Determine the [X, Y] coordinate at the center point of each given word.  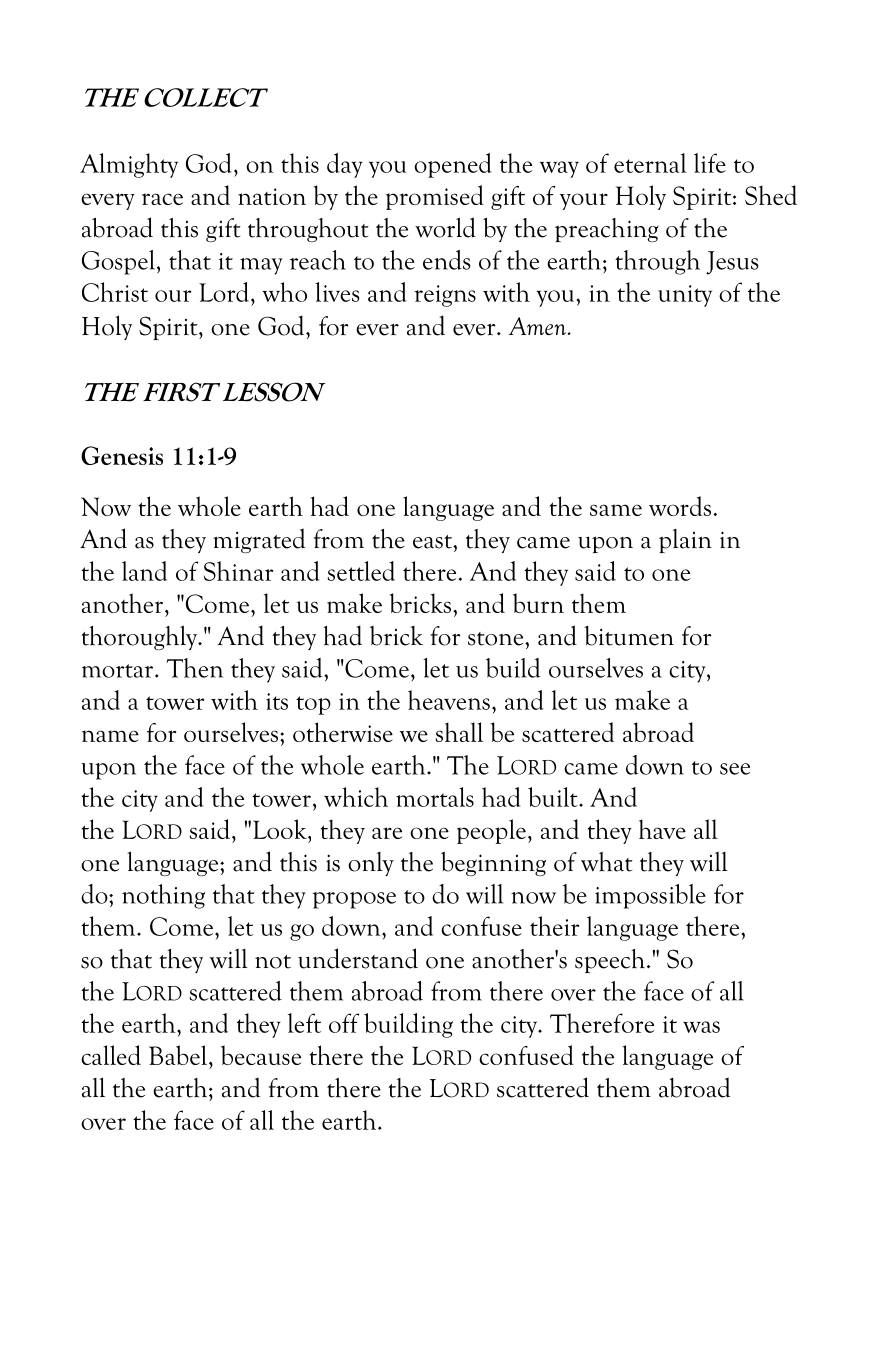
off [344, 1023]
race [162, 199]
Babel [179, 1055]
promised [435, 197]
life [710, 163]
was [701, 1027]
